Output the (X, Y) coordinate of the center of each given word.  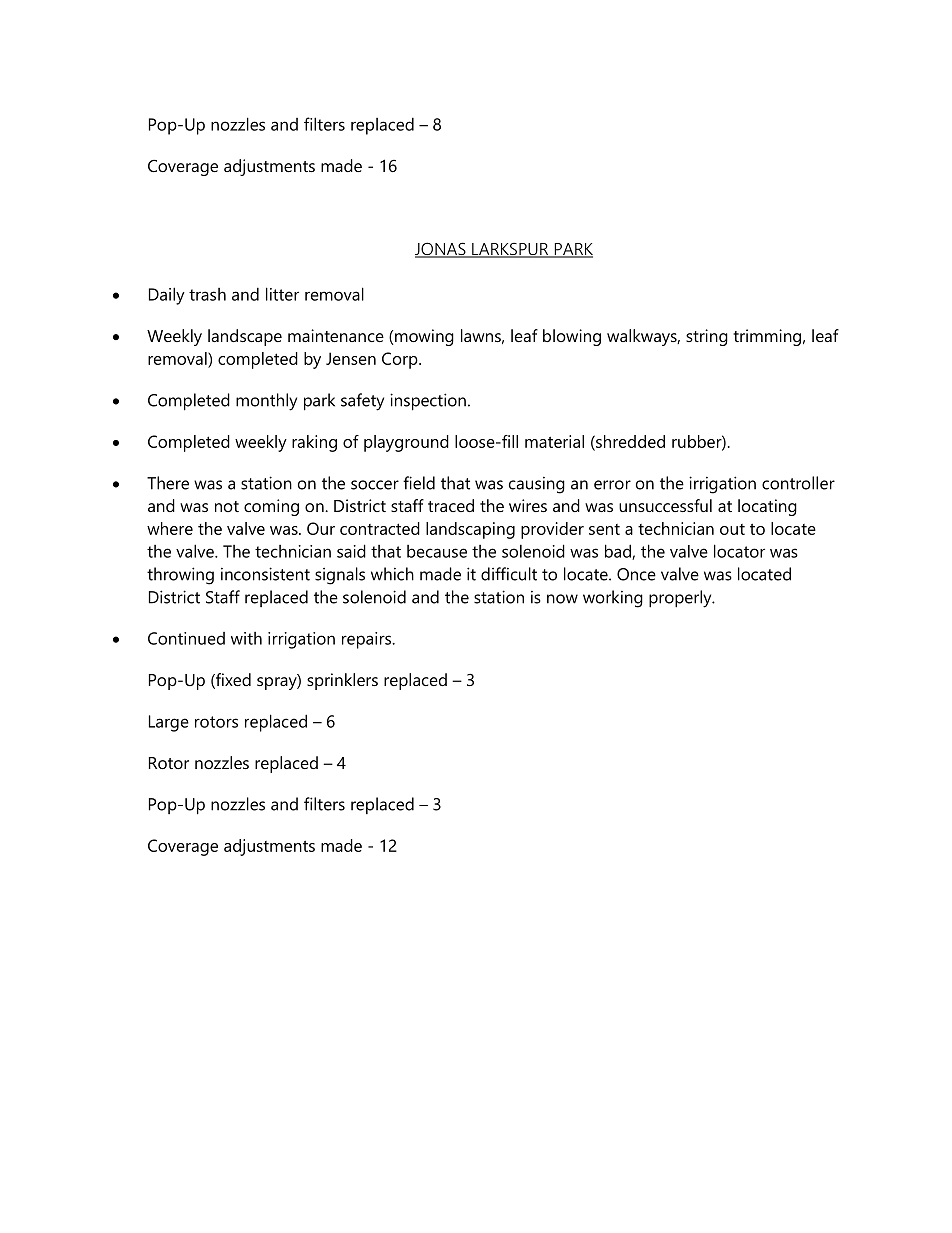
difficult (509, 574)
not (227, 506)
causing (537, 485)
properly (681, 599)
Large (169, 723)
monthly (266, 402)
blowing (572, 337)
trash (207, 294)
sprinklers (342, 681)
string (707, 337)
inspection (428, 402)
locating (767, 507)
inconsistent (265, 574)
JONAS (441, 250)
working (613, 599)
